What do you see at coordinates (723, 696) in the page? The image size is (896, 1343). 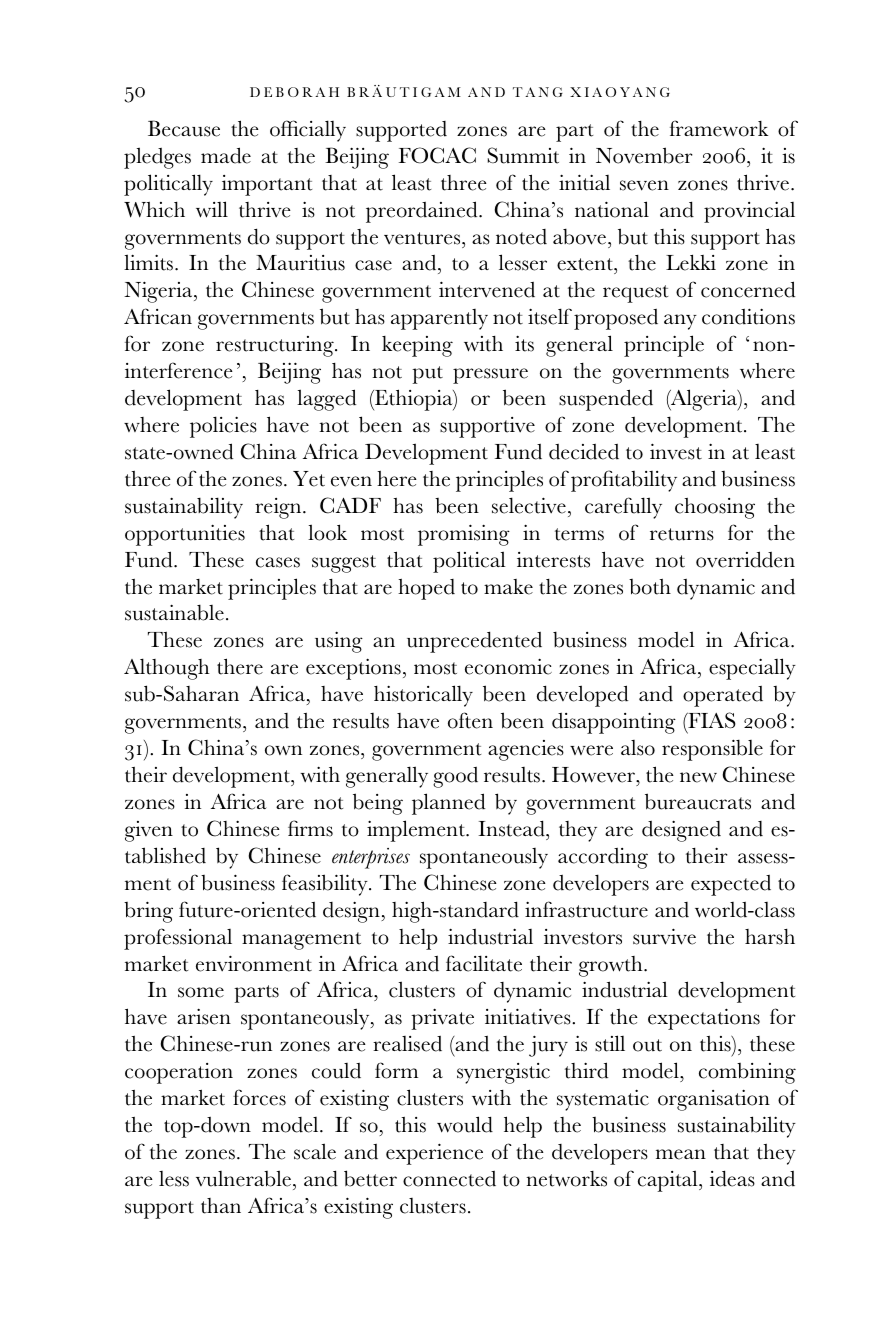 I see `operated` at bounding box center [723, 696].
